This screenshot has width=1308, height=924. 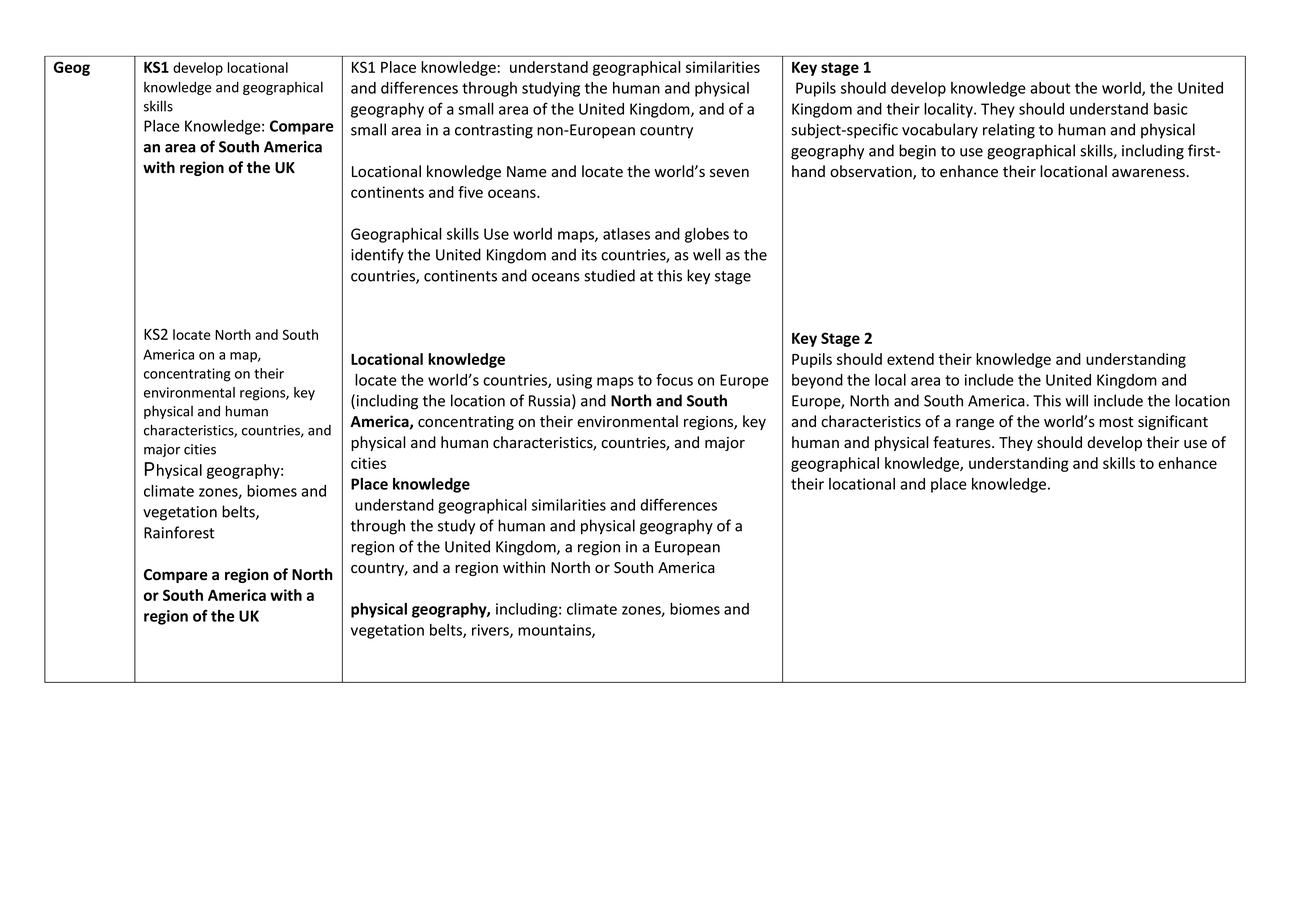 I want to click on about, so click(x=1050, y=88).
